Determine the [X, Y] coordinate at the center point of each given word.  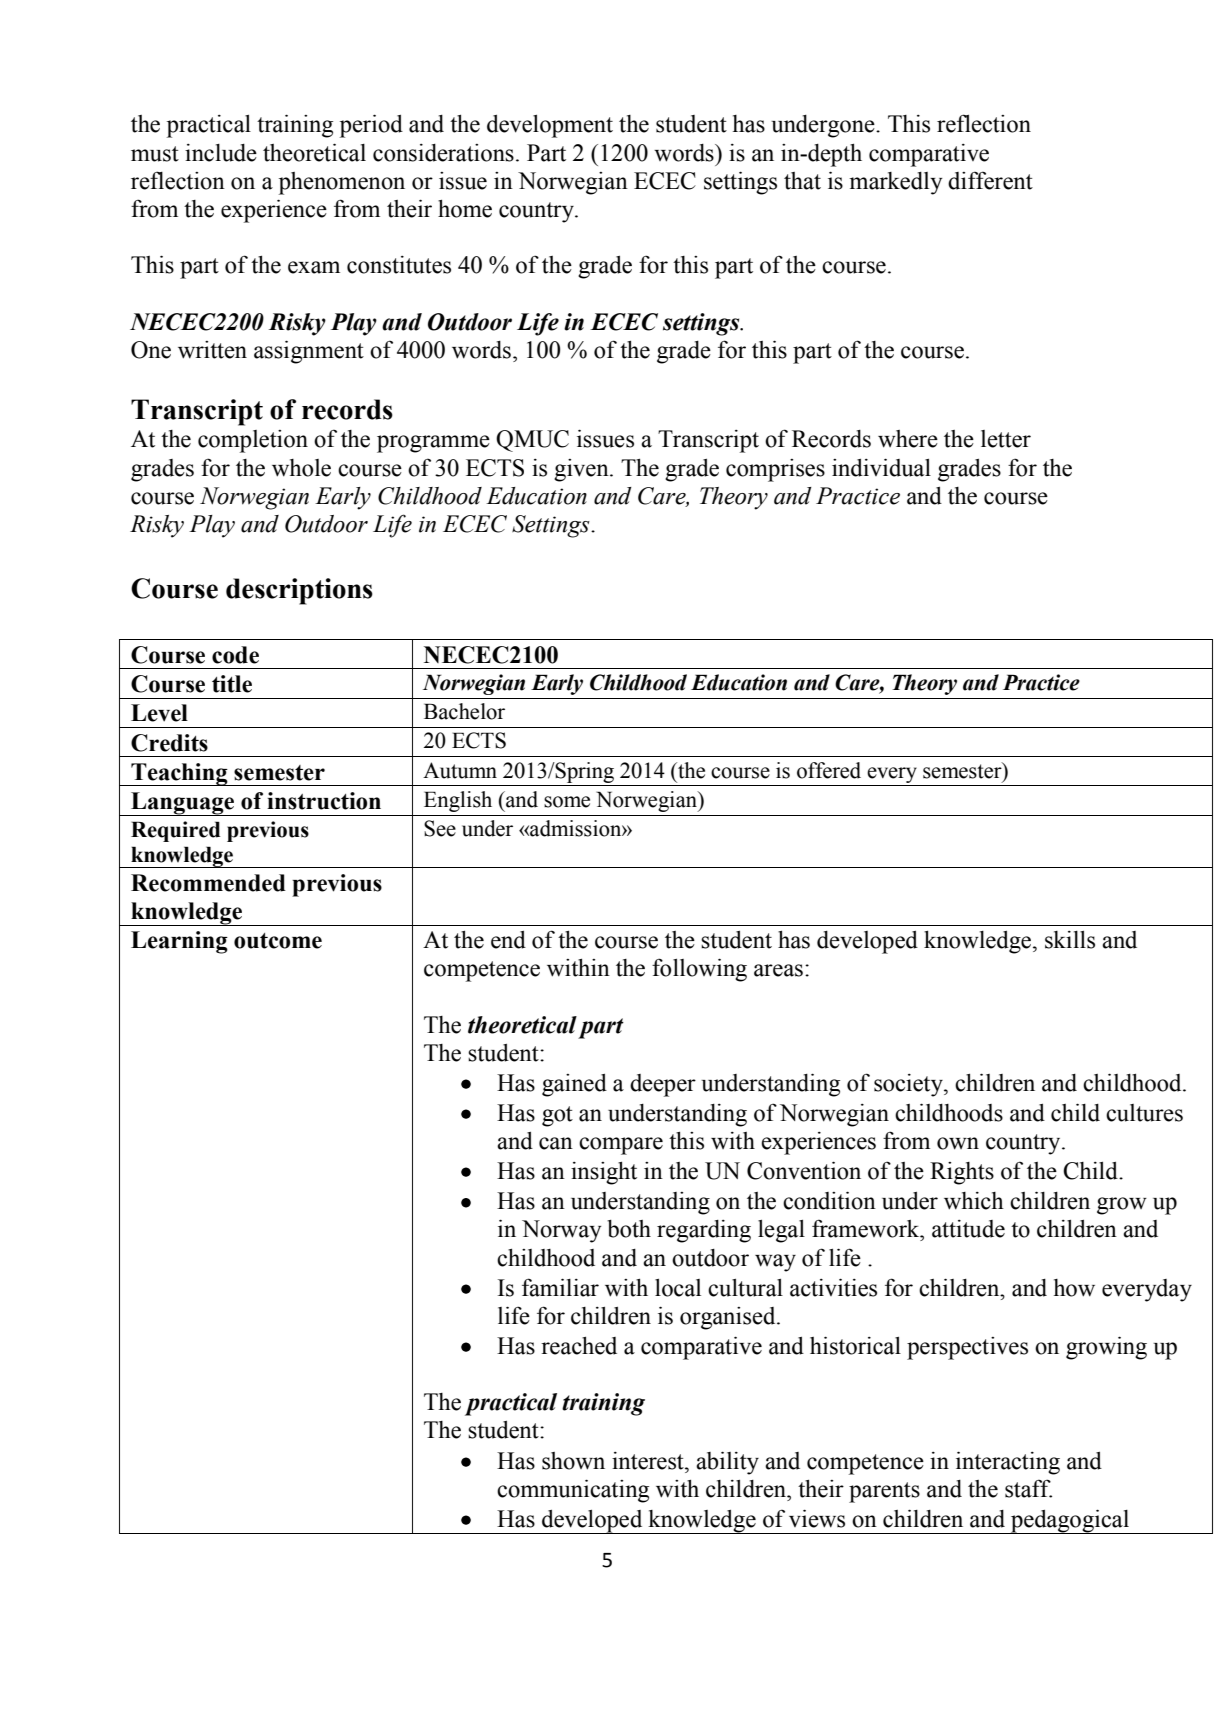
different [990, 180]
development [550, 126]
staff [1028, 1488]
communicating [573, 1491]
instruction [324, 801]
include [221, 153]
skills [1070, 940]
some [567, 802]
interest [649, 1461]
